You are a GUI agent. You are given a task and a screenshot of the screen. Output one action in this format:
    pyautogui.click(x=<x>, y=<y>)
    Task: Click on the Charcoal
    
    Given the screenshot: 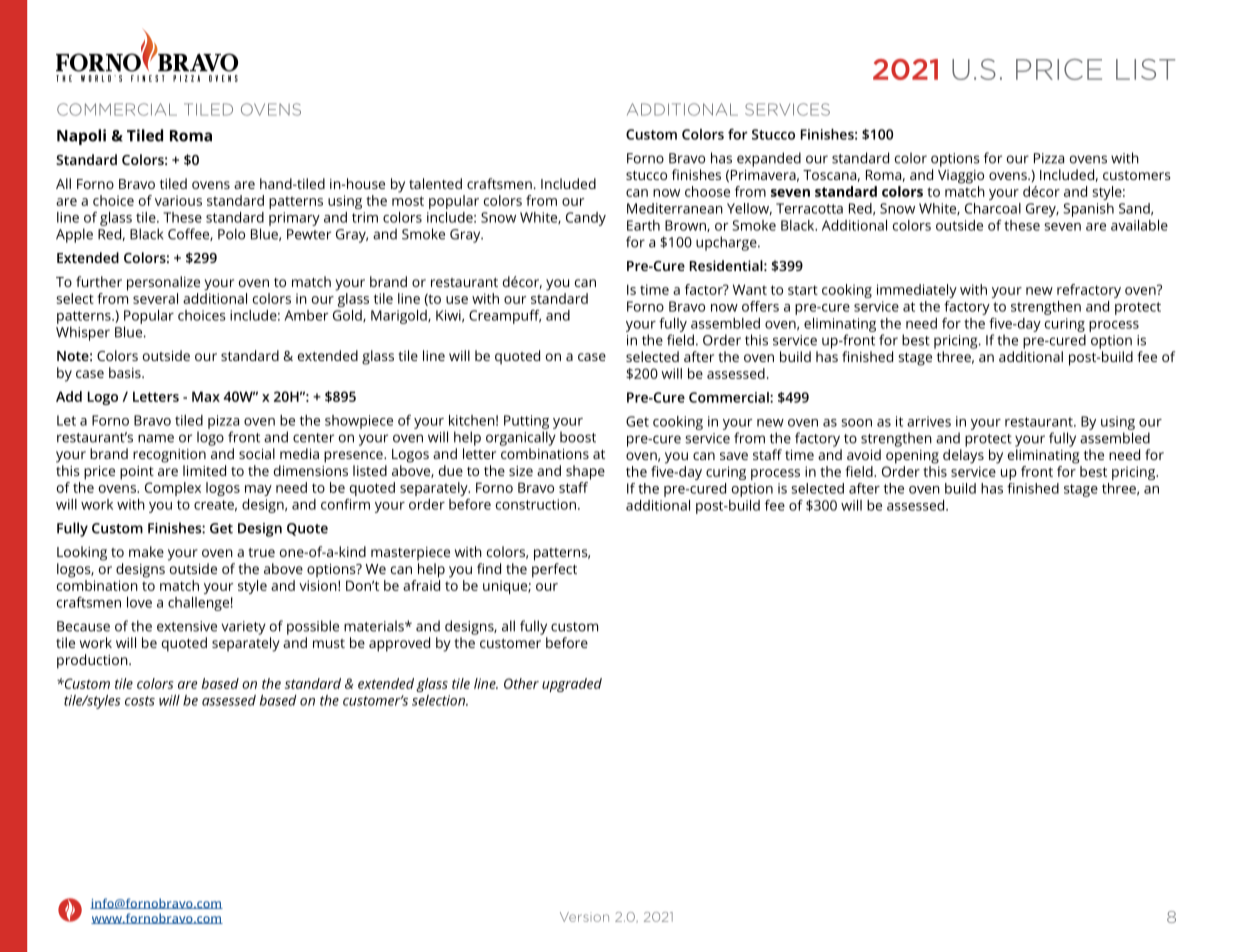 What is the action you would take?
    pyautogui.click(x=993, y=208)
